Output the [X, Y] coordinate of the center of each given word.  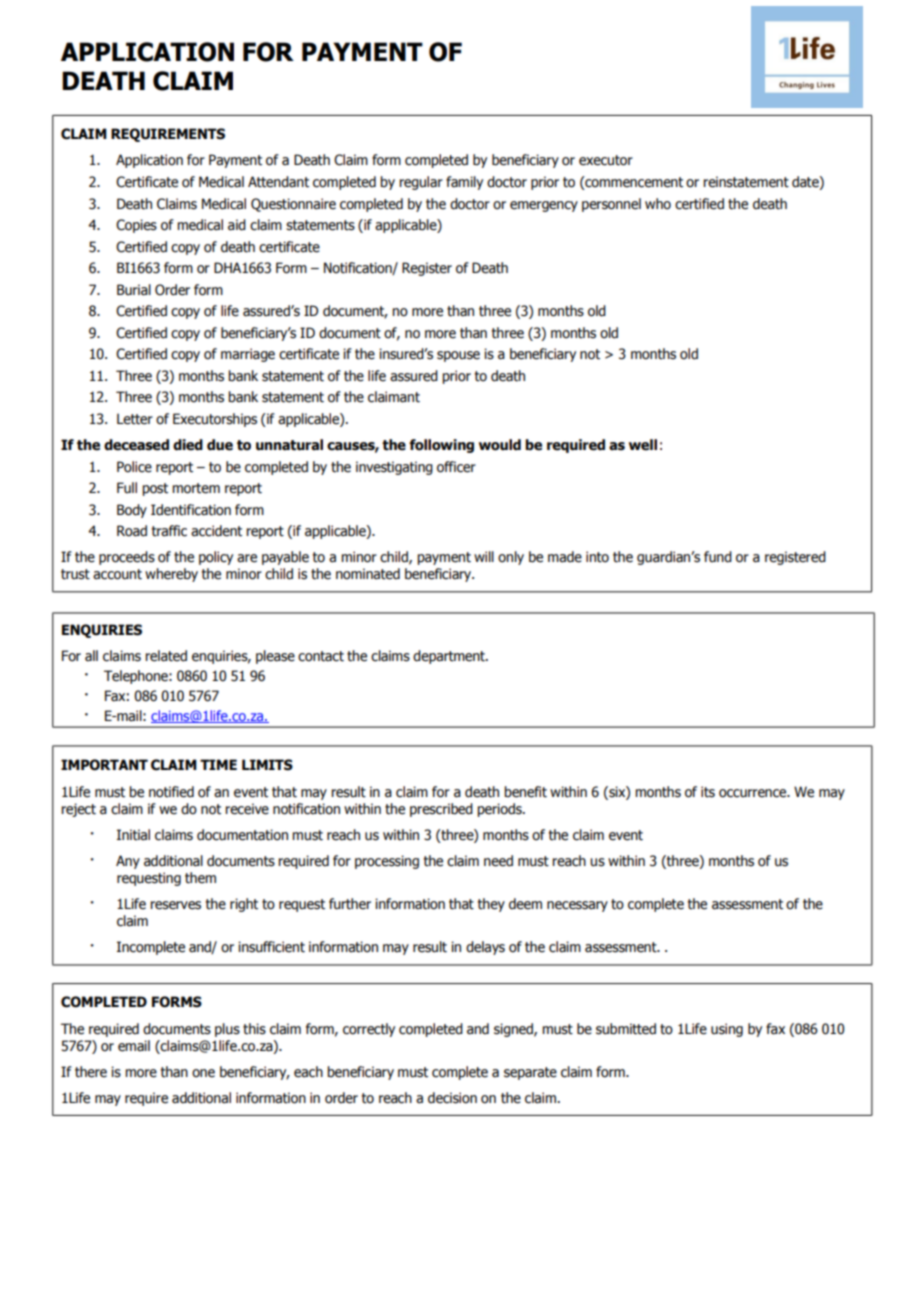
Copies [136, 226]
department [450, 657]
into [597, 557]
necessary [577, 906]
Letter [135, 419]
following [441, 446]
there [91, 1072]
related [166, 656]
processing [387, 862]
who [658, 204]
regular [421, 183]
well [643, 445]
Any [128, 862]
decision [452, 1098]
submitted [626, 1029]
